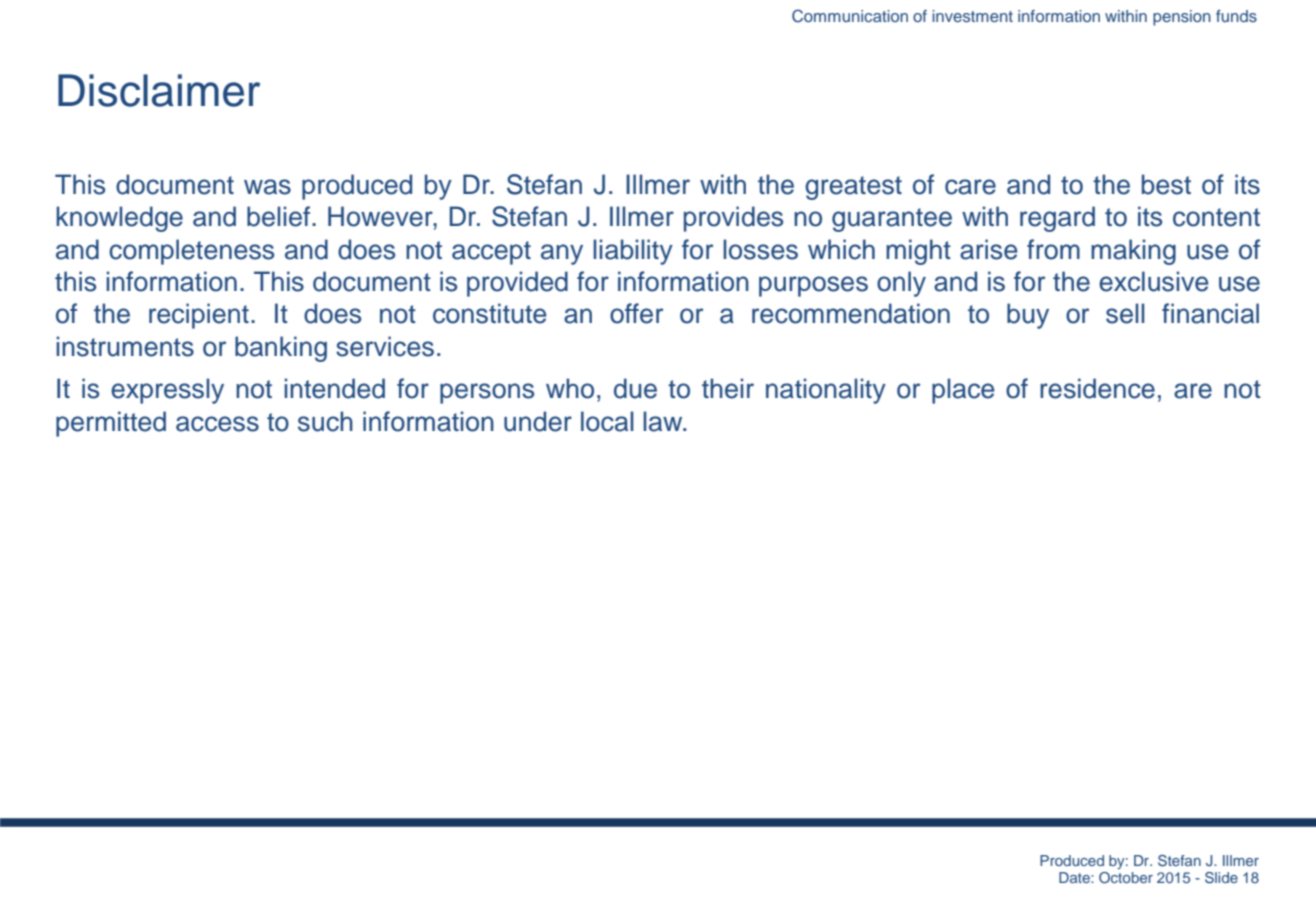 The width and height of the screenshot is (1316, 911). I want to click on Slide, so click(1221, 878).
